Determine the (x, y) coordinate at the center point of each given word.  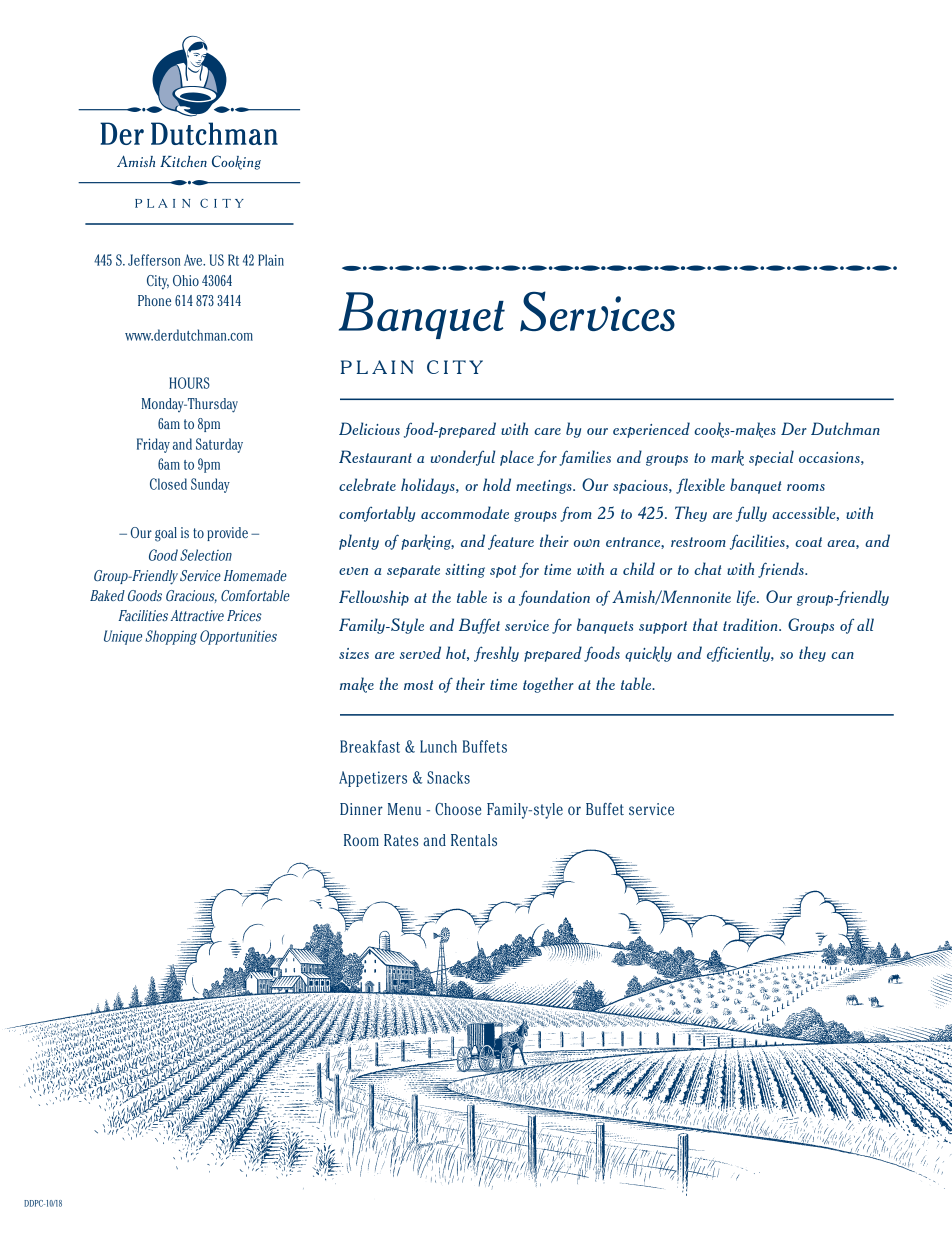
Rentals (474, 840)
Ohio (186, 280)
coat (808, 542)
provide (227, 534)
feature (511, 542)
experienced (651, 430)
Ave (194, 260)
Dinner (361, 809)
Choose (458, 809)
